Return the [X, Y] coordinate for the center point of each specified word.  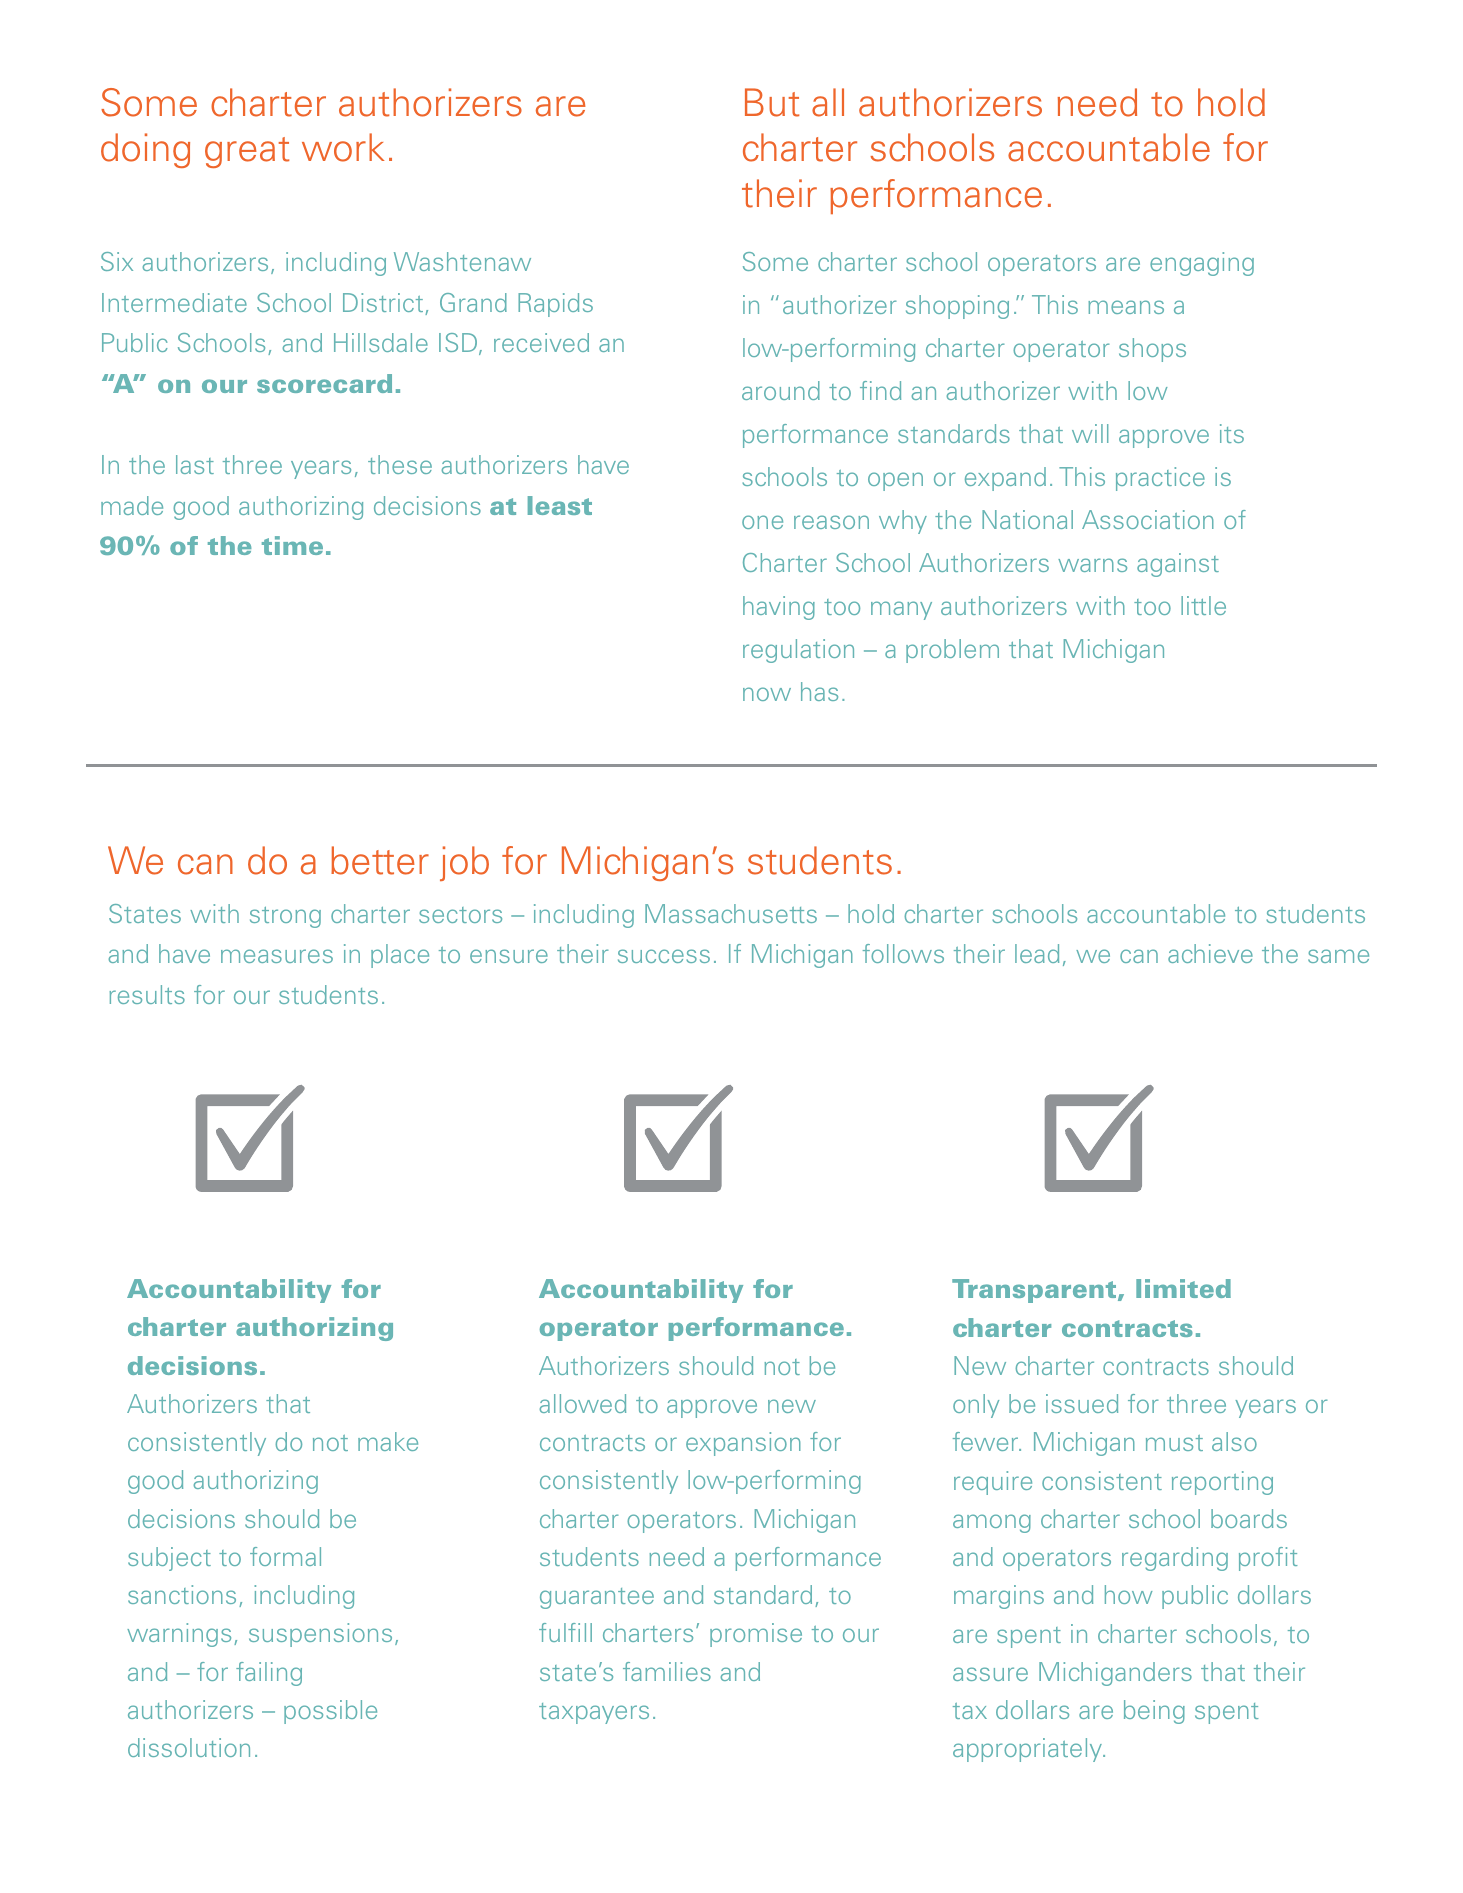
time [292, 545]
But [772, 102]
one [762, 522]
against [1178, 565]
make [388, 1441]
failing [269, 1674]
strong [285, 917]
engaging [1202, 264]
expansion [743, 1444]
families [667, 1671]
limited [1183, 1288]
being [1154, 1712]
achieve [1210, 953]
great [247, 152]
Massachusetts [731, 913]
